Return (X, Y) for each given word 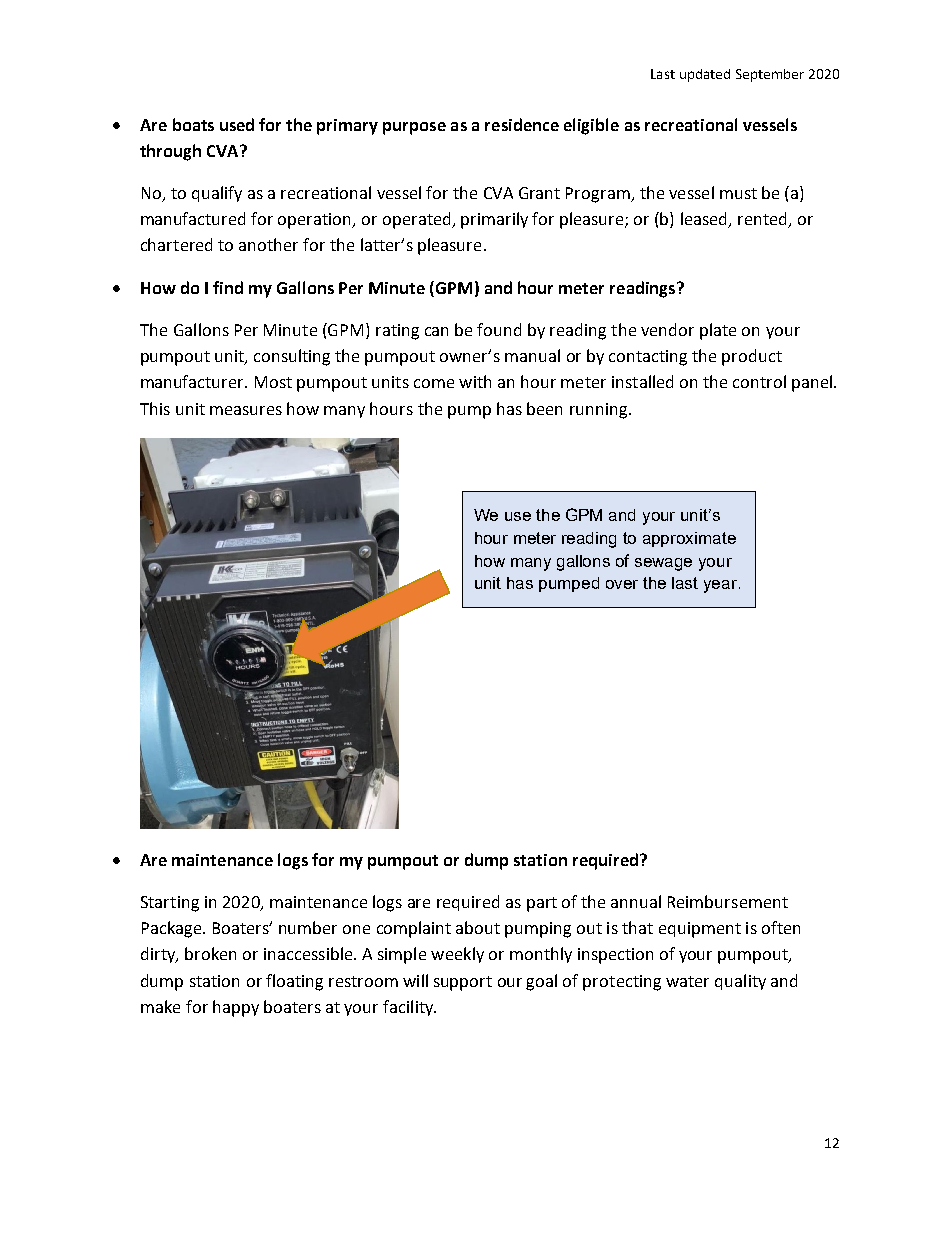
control (759, 381)
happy (236, 1008)
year (722, 586)
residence (522, 124)
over (622, 584)
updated (705, 75)
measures (246, 410)
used (237, 124)
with (475, 381)
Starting (170, 904)
